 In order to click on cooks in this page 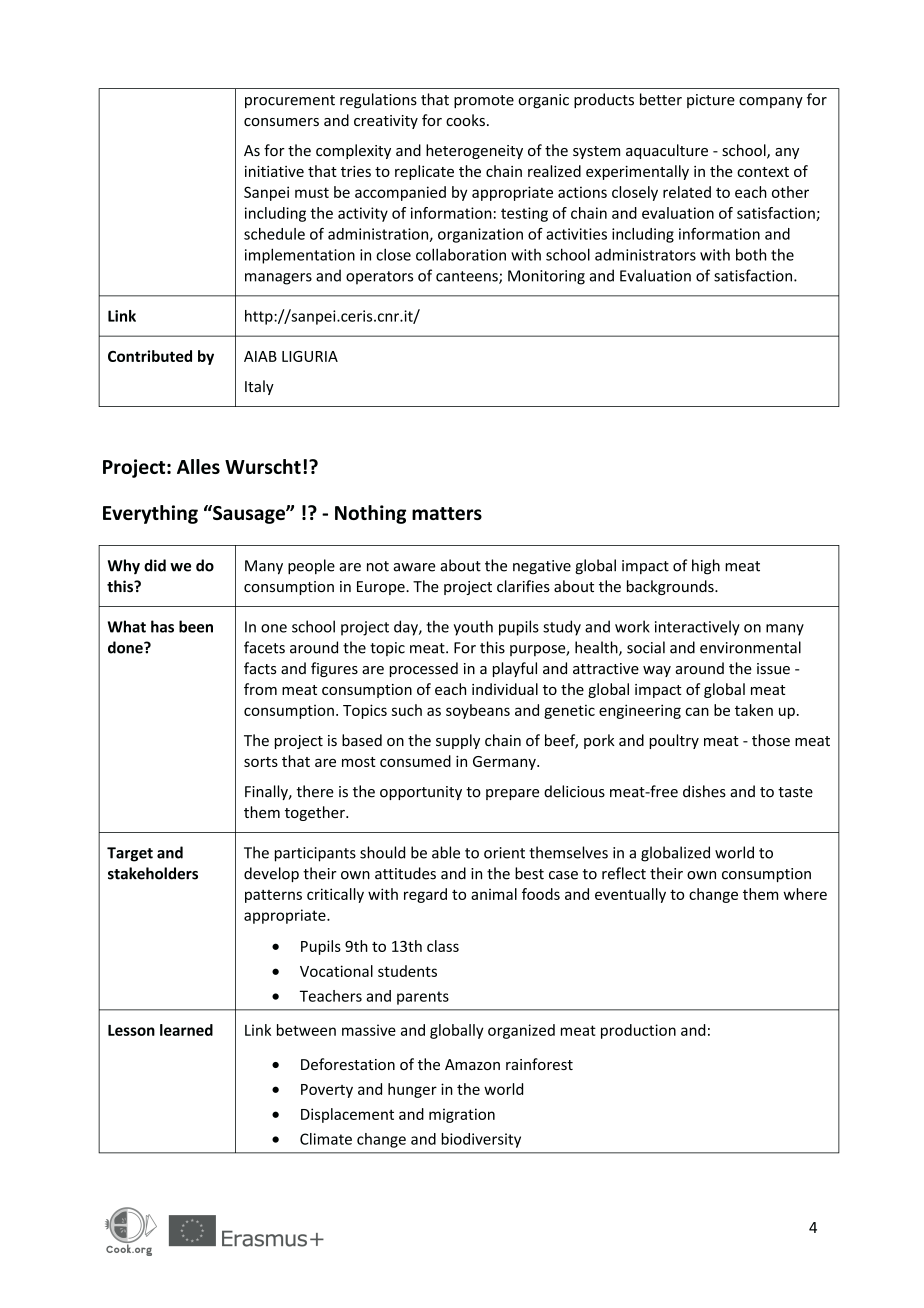, I will do `click(465, 120)`.
